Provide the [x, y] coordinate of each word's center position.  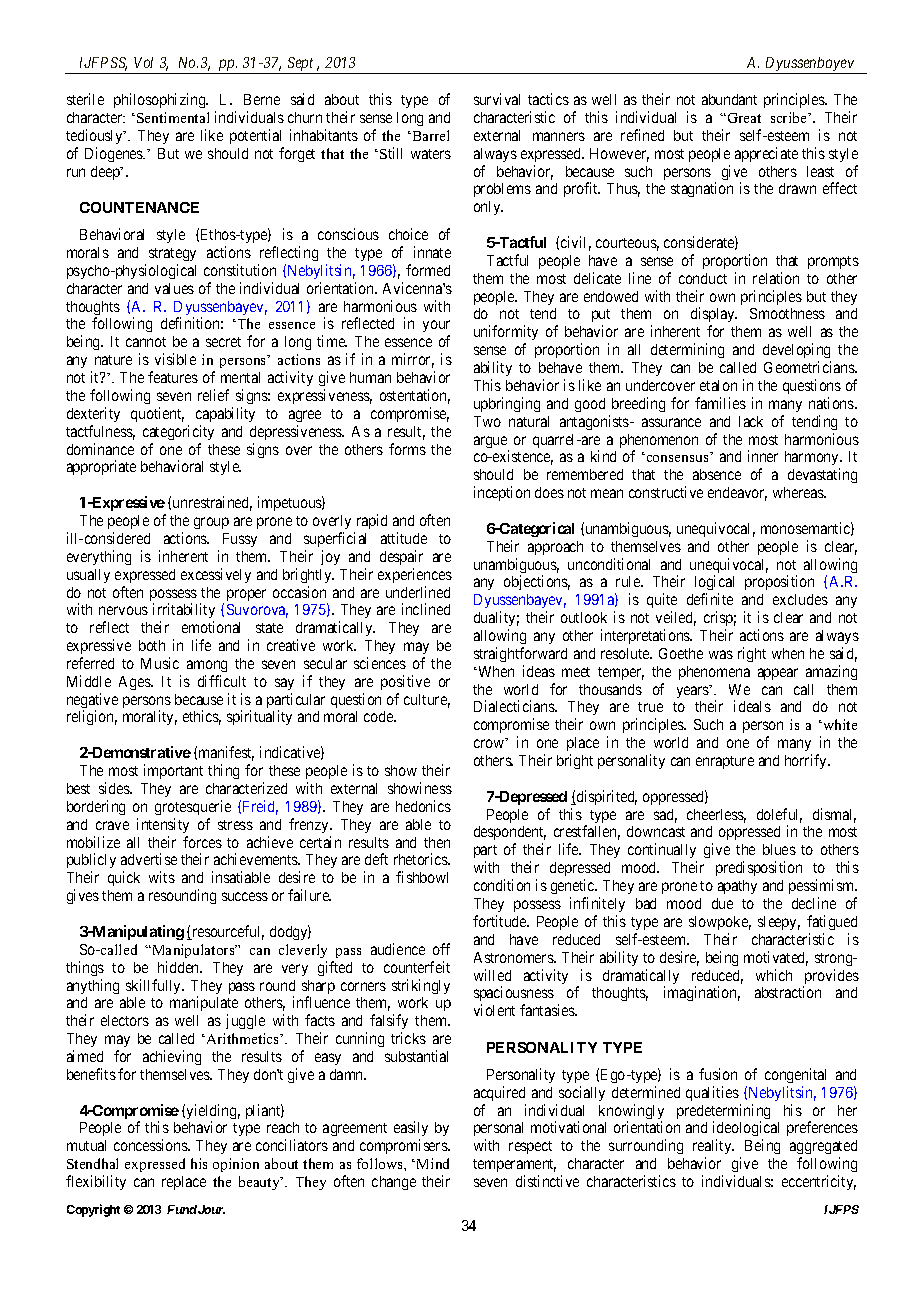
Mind [433, 1163]
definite [710, 599]
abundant [729, 99]
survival [497, 99]
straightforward [520, 654]
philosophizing [161, 100]
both [152, 645]
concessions [151, 1145]
